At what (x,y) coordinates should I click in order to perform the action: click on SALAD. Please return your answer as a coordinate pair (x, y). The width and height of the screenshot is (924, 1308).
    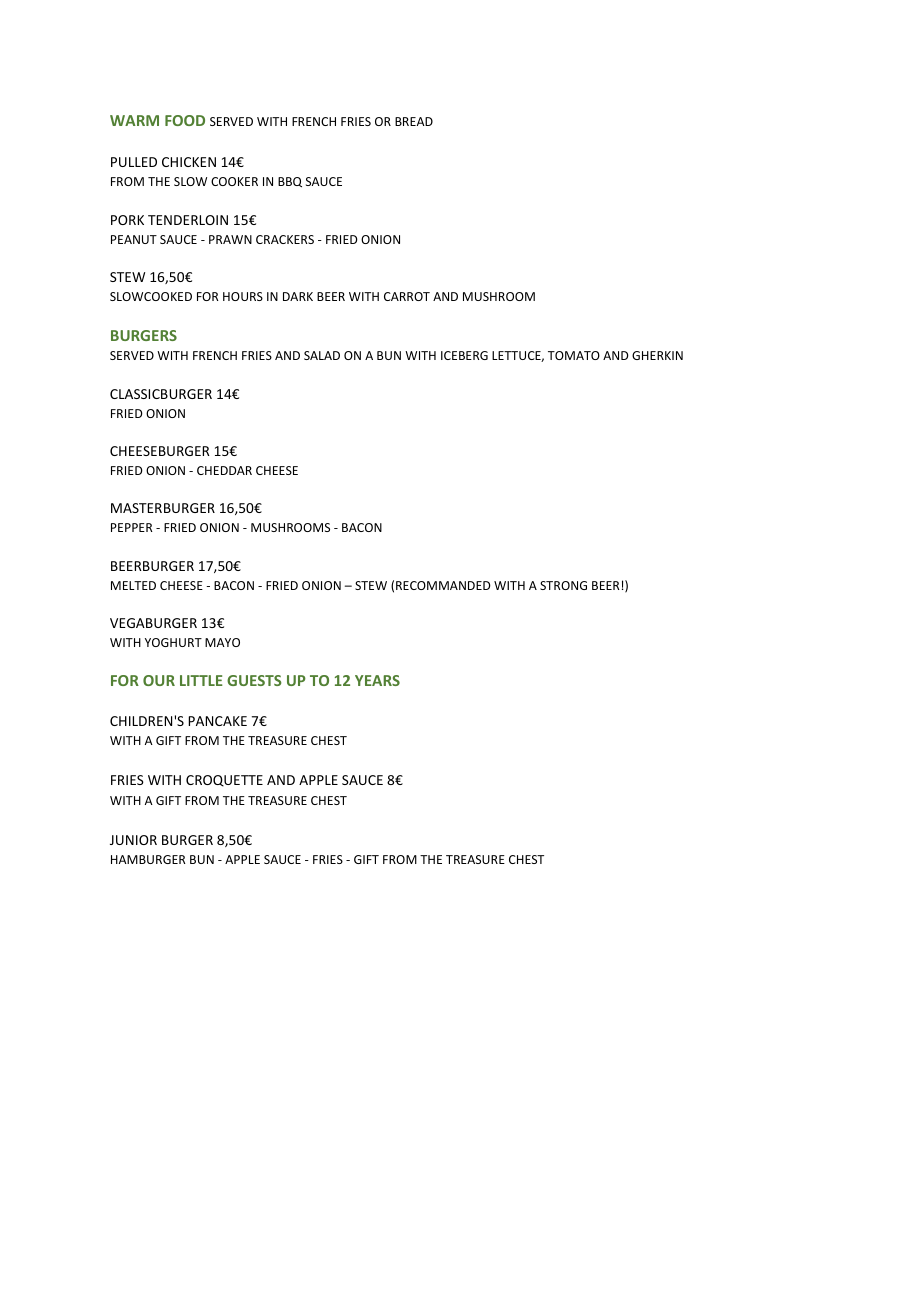
    Looking at the image, I should click on (322, 355).
